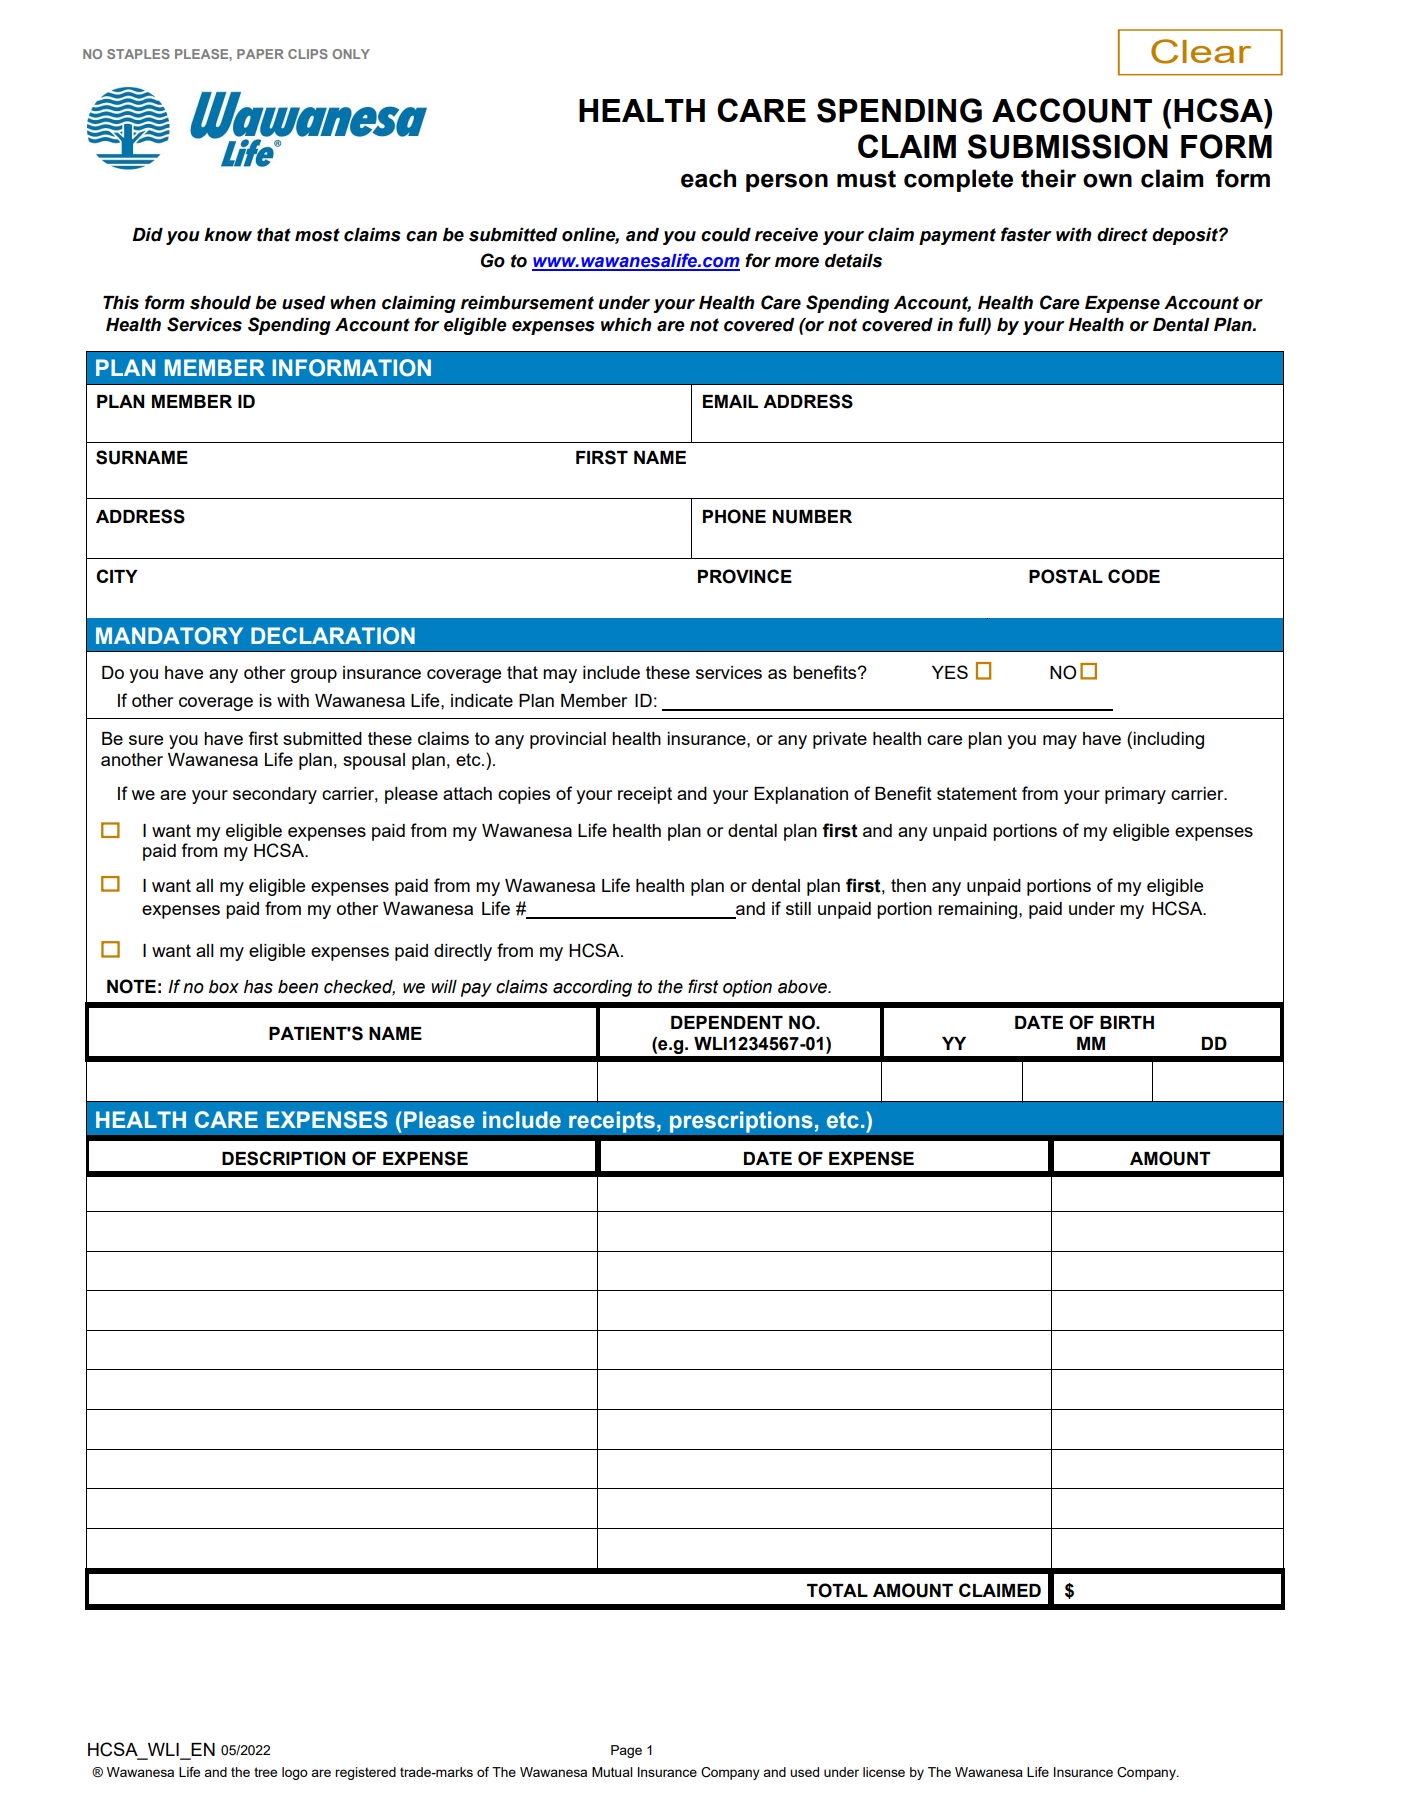  What do you see at coordinates (265, 1772) in the screenshot?
I see `tree` at bounding box center [265, 1772].
